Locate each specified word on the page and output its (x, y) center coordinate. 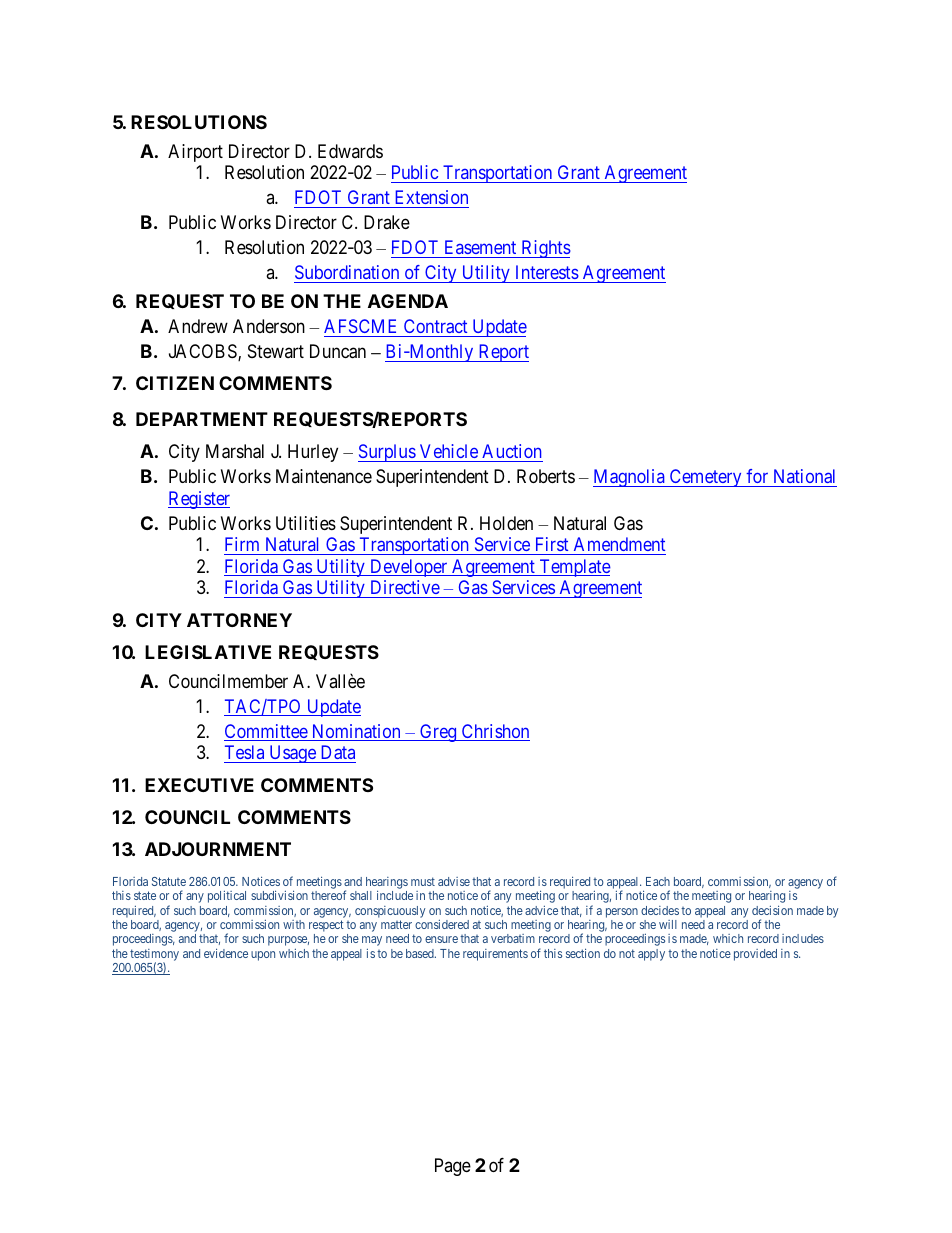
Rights (545, 249)
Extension (431, 197)
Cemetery (705, 478)
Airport (195, 153)
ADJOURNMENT (218, 849)
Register (199, 500)
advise (454, 881)
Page (453, 1167)
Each (658, 881)
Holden (506, 523)
